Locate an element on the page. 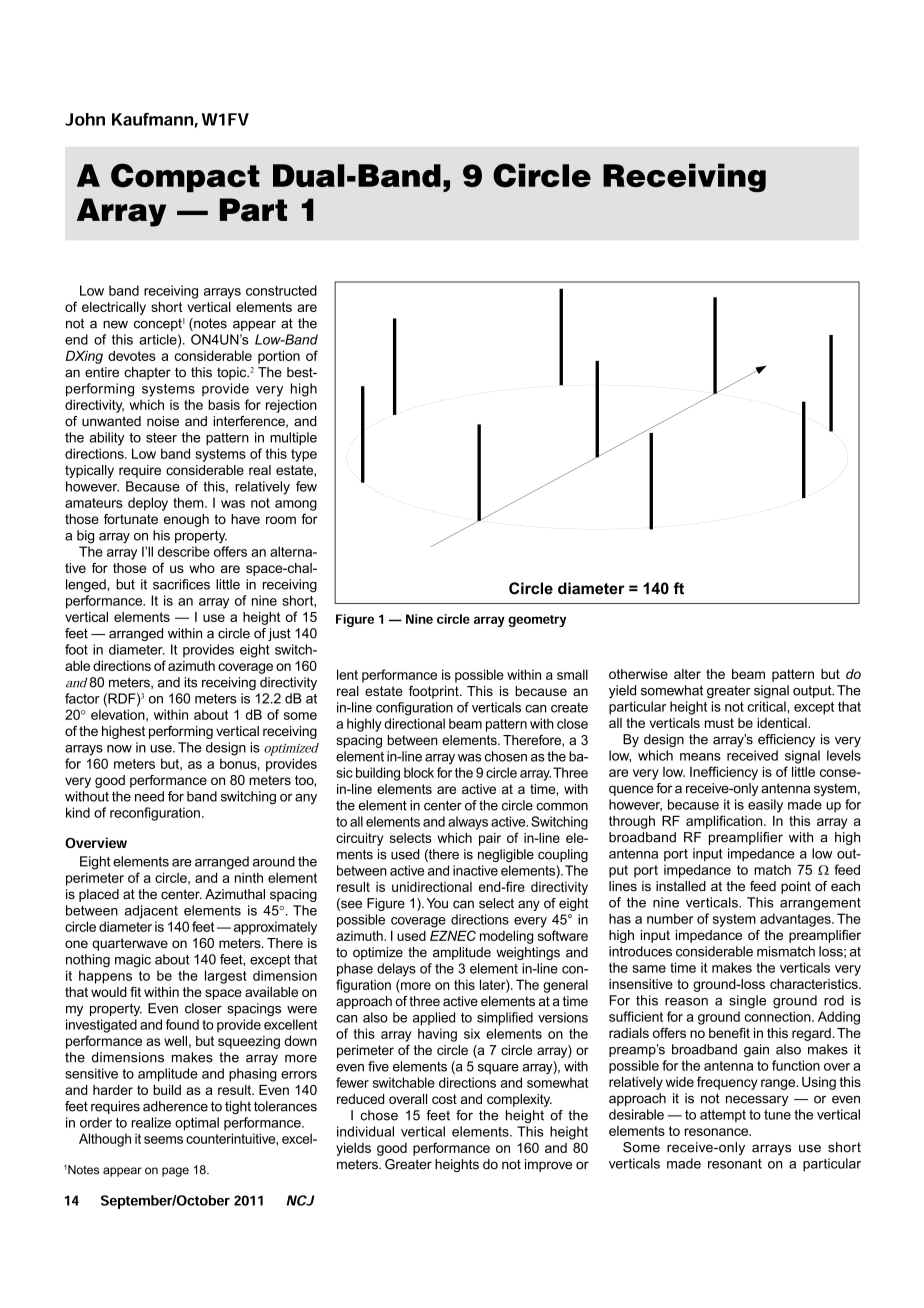 Image resolution: width=924 pixels, height=1308 pixels. constructed is located at coordinates (281, 290).
